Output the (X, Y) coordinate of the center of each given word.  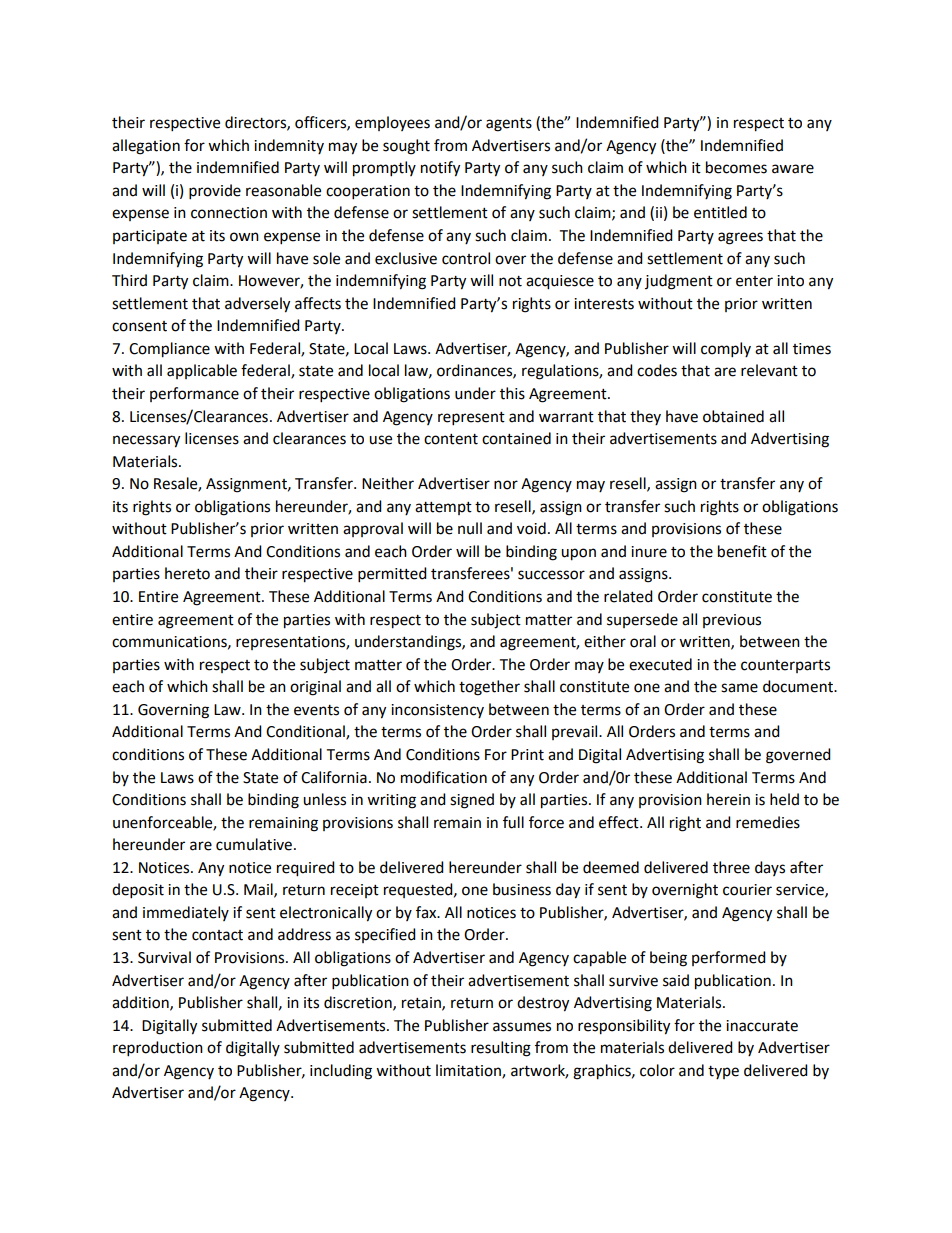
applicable (202, 371)
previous (732, 621)
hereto (187, 573)
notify (440, 169)
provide (215, 192)
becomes (736, 167)
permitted (392, 575)
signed (472, 801)
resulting (501, 1049)
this (512, 393)
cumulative (254, 844)
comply (726, 350)
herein (728, 799)
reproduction (158, 1049)
